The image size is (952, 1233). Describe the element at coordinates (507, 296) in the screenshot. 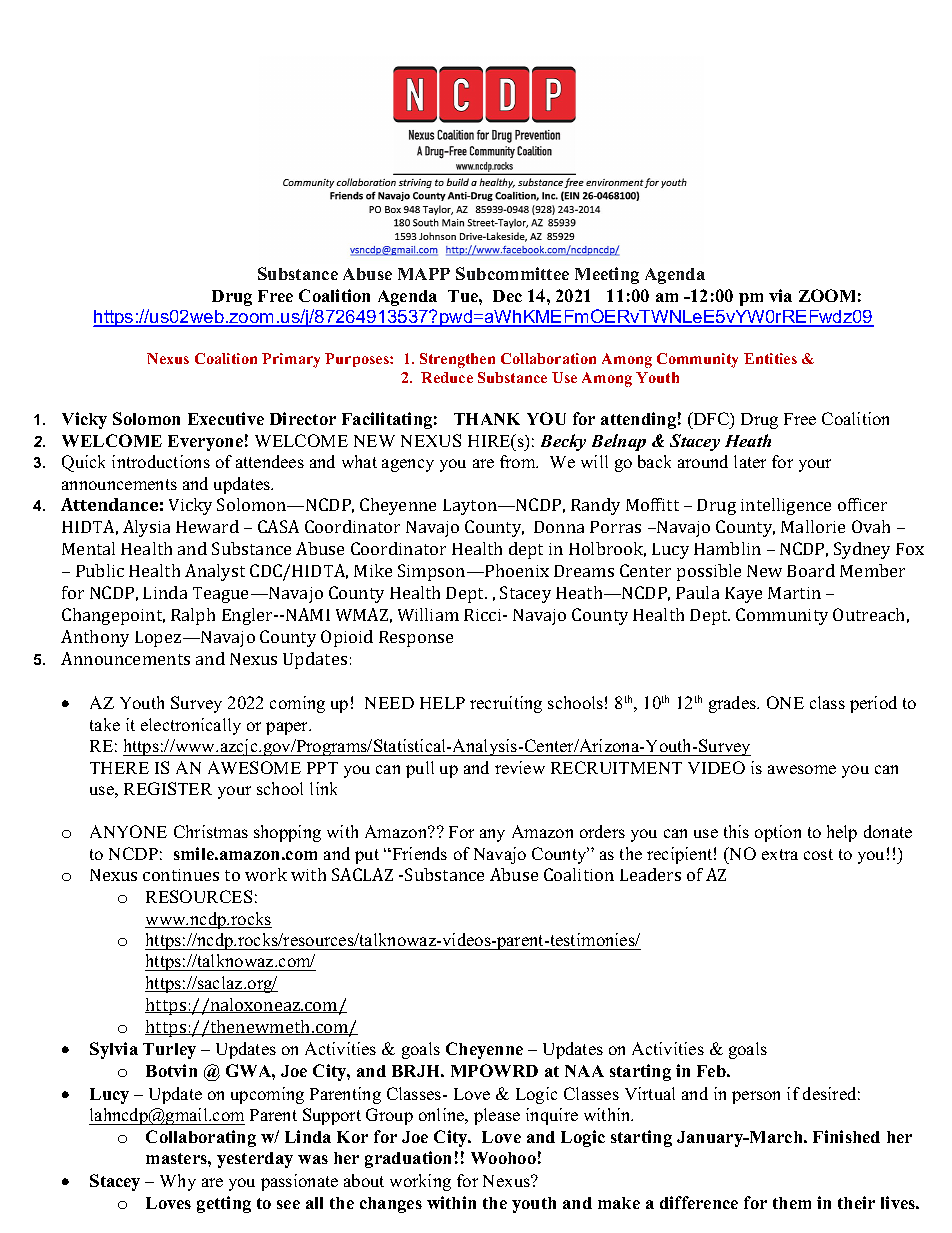

I see `Dec` at that location.
